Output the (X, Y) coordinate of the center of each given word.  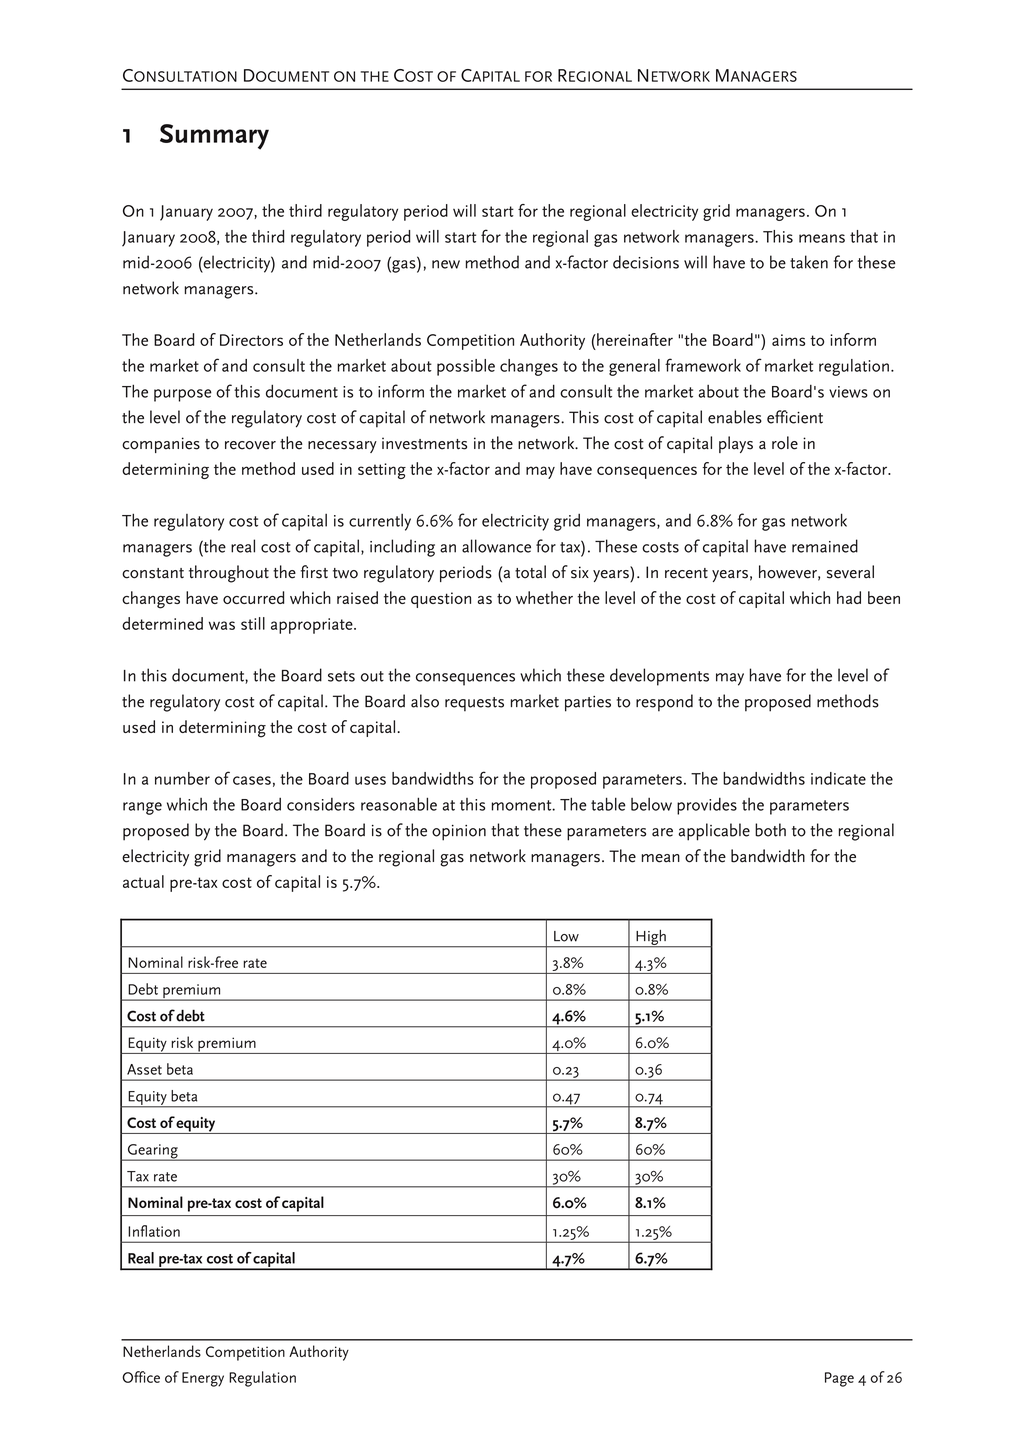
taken (809, 262)
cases (252, 780)
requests (474, 704)
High (651, 939)
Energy (203, 1379)
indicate (838, 778)
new (446, 264)
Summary (214, 137)
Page (839, 1379)
